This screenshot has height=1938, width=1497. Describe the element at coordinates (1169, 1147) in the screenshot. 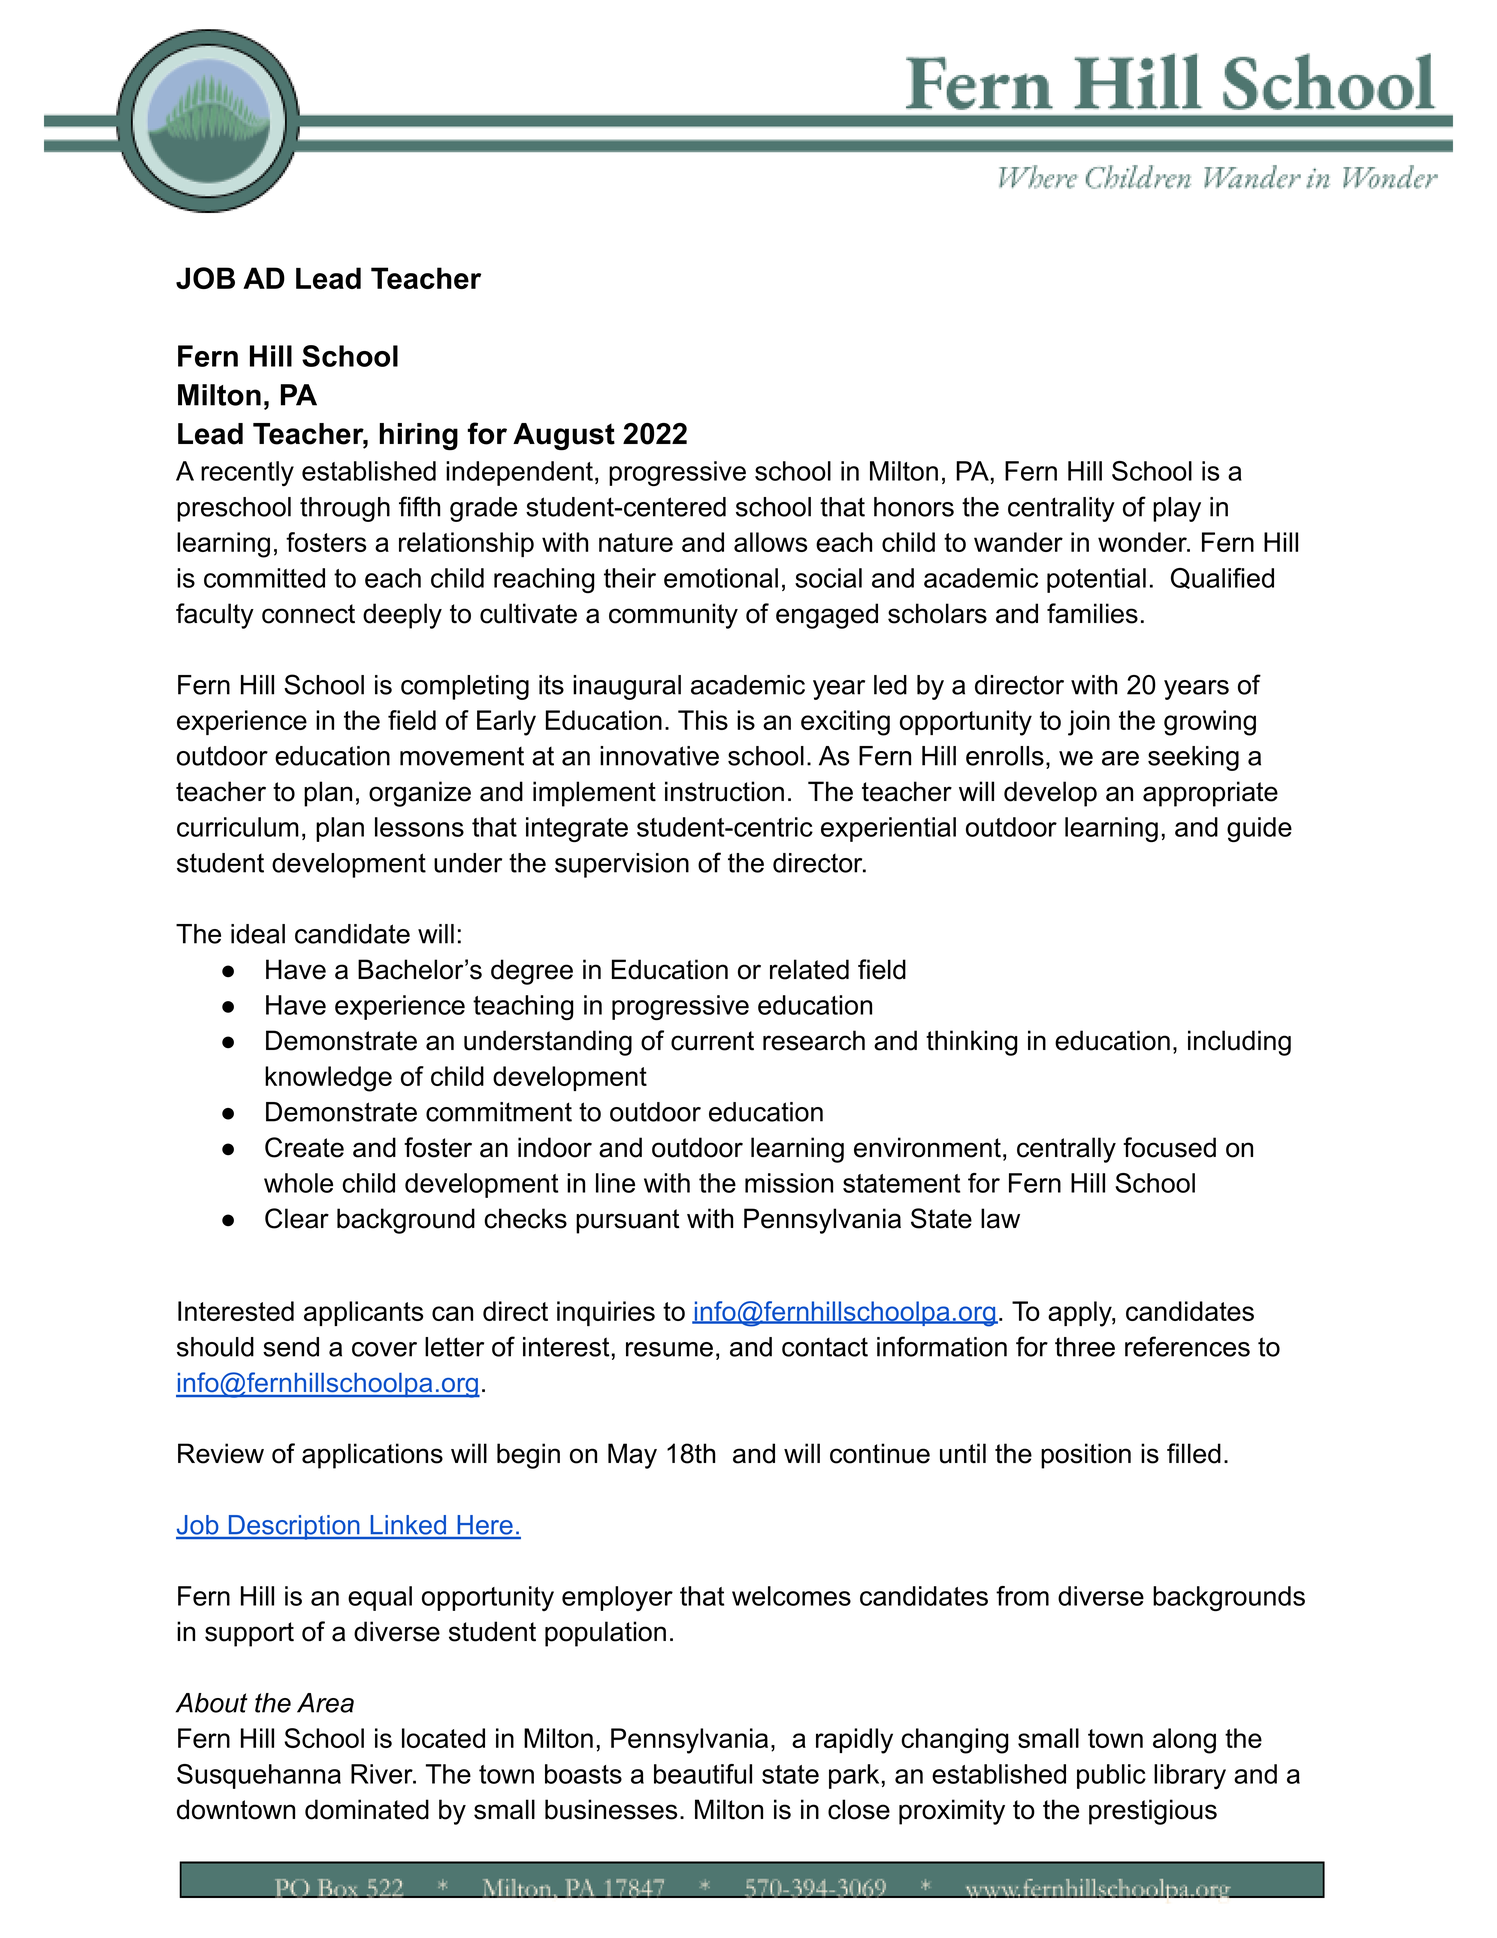

I see `focused` at that location.
